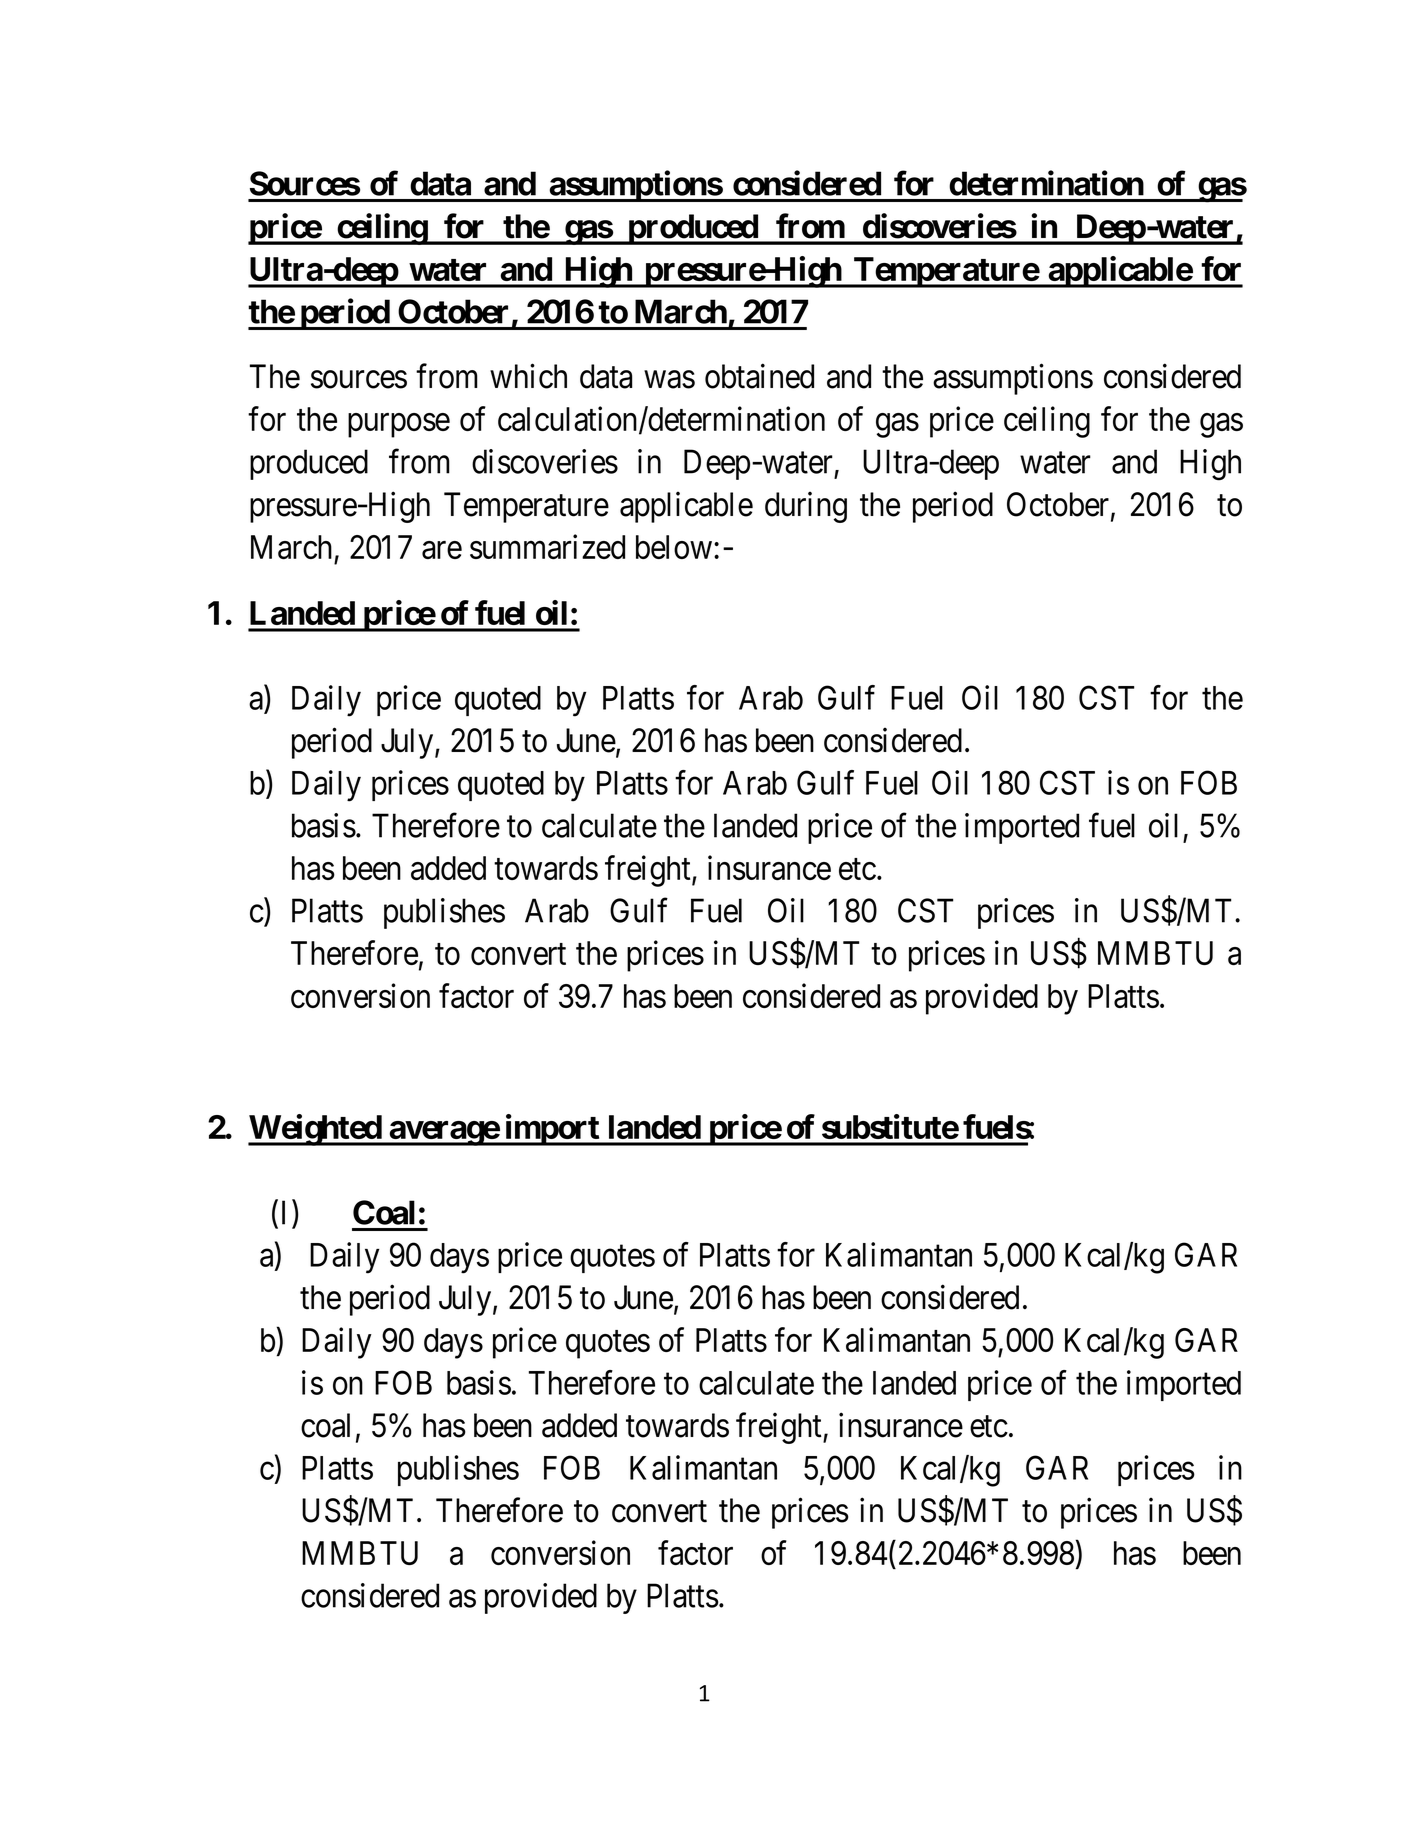 Image resolution: width=1408 pixels, height=1822 pixels. What do you see at coordinates (806, 507) in the screenshot?
I see `during` at bounding box center [806, 507].
